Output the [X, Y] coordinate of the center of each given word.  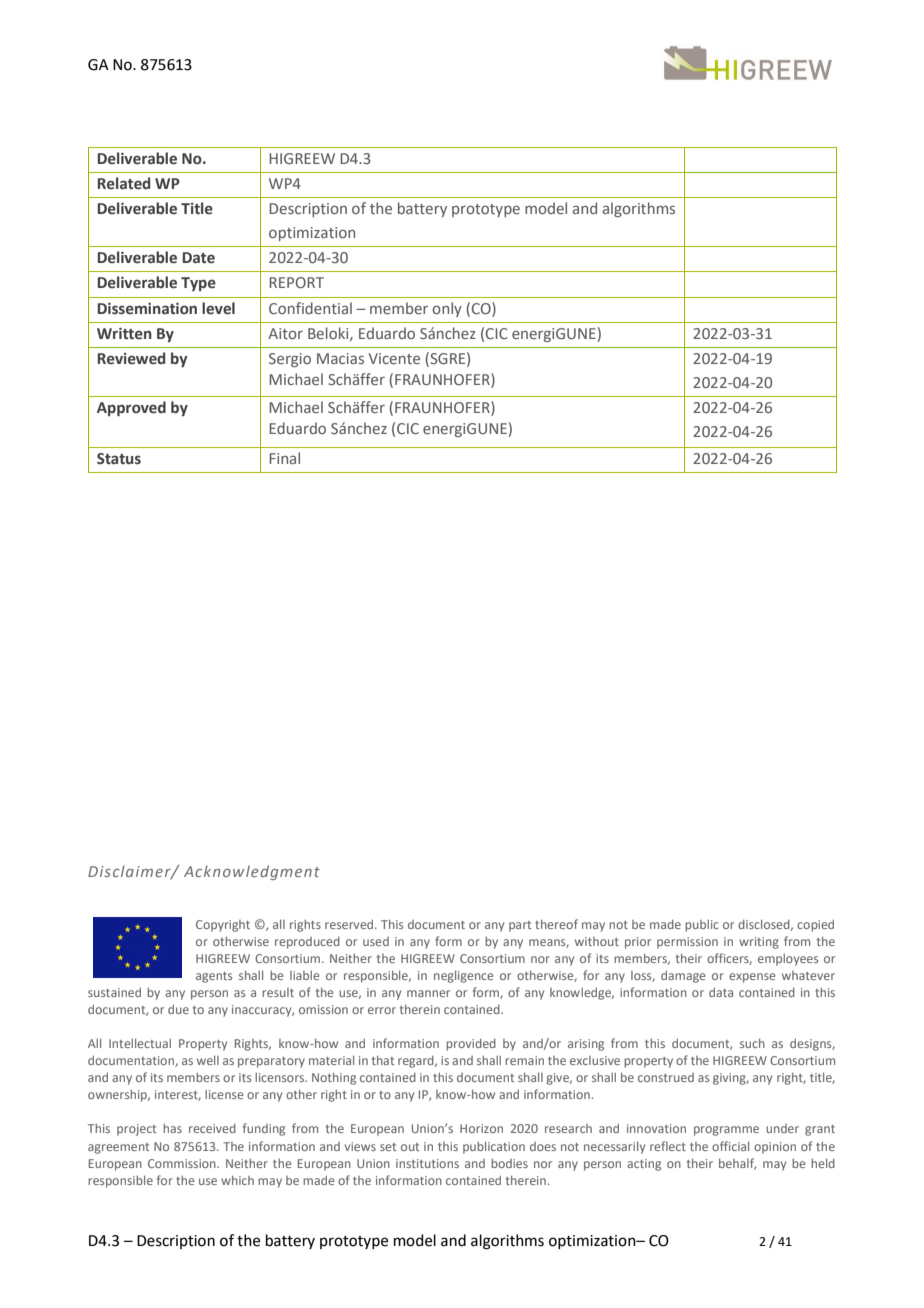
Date [199, 258]
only [447, 309]
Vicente [394, 358]
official [730, 1146]
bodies [509, 1163]
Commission [183, 1163]
